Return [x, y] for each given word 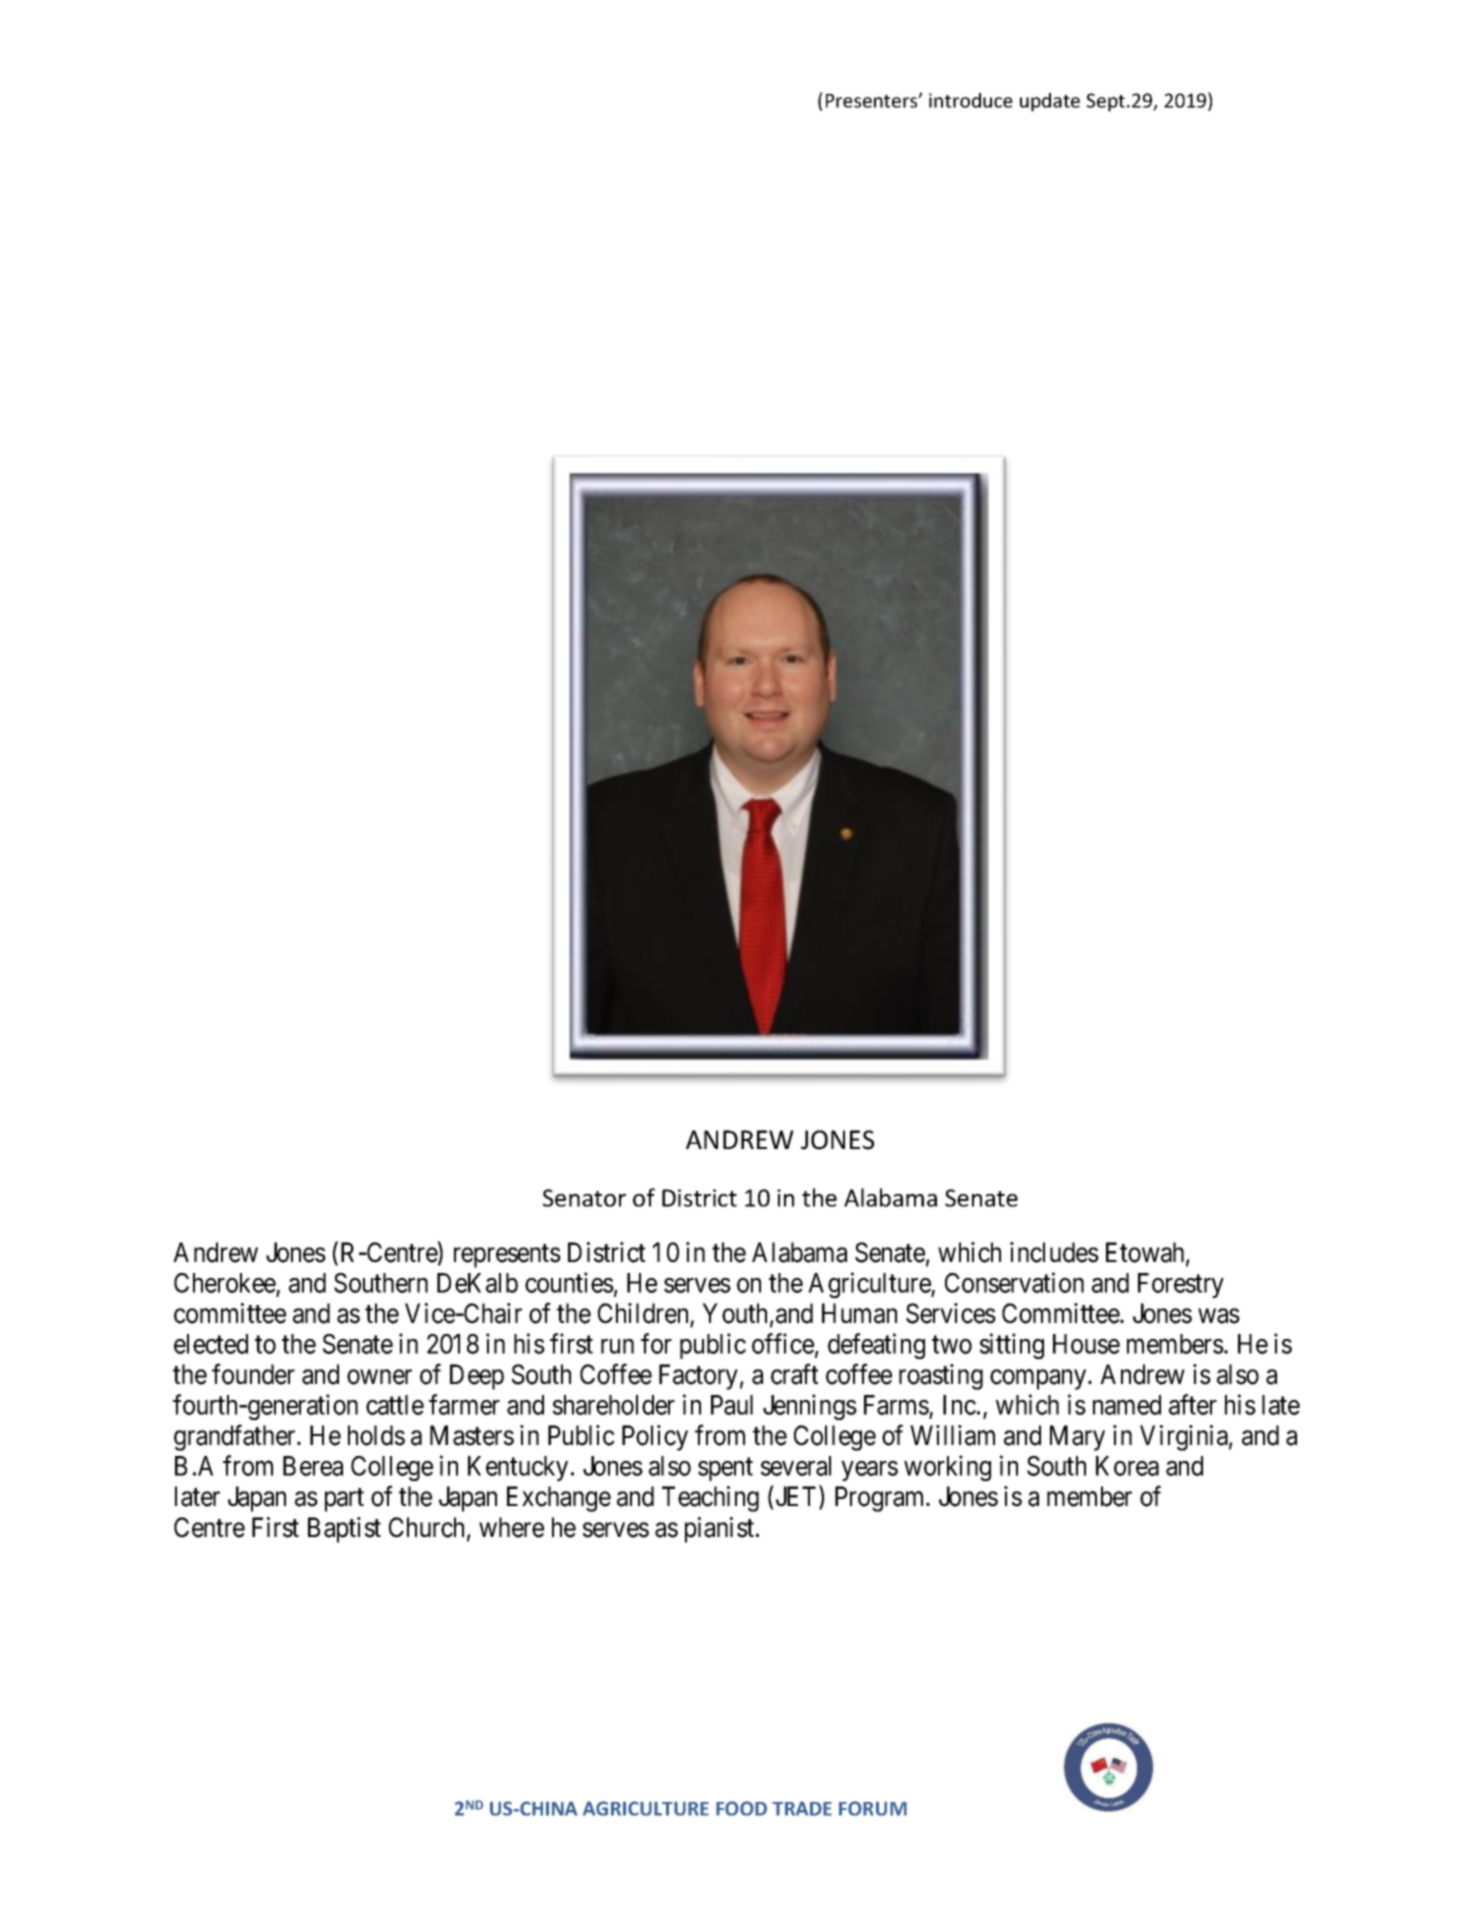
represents [507, 1256]
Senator [584, 1198]
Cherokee [225, 1284]
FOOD [741, 1808]
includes [1054, 1252]
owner [379, 1377]
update [1050, 102]
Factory [698, 1377]
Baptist [344, 1530]
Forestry [1181, 1285]
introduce [971, 100]
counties [569, 1282]
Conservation [1014, 1282]
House [1086, 1344]
